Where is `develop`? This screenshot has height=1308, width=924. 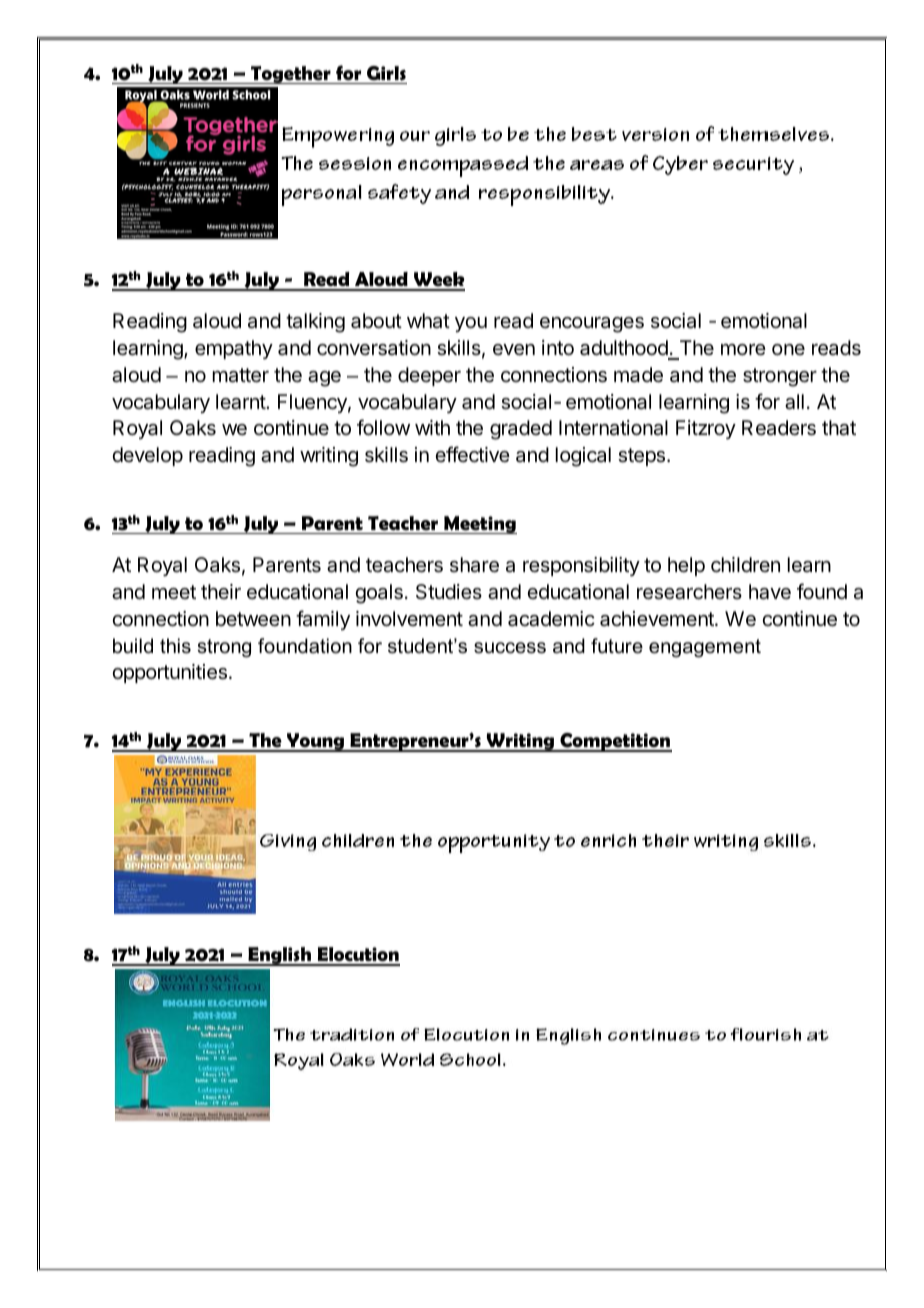 develop is located at coordinates (147, 456).
